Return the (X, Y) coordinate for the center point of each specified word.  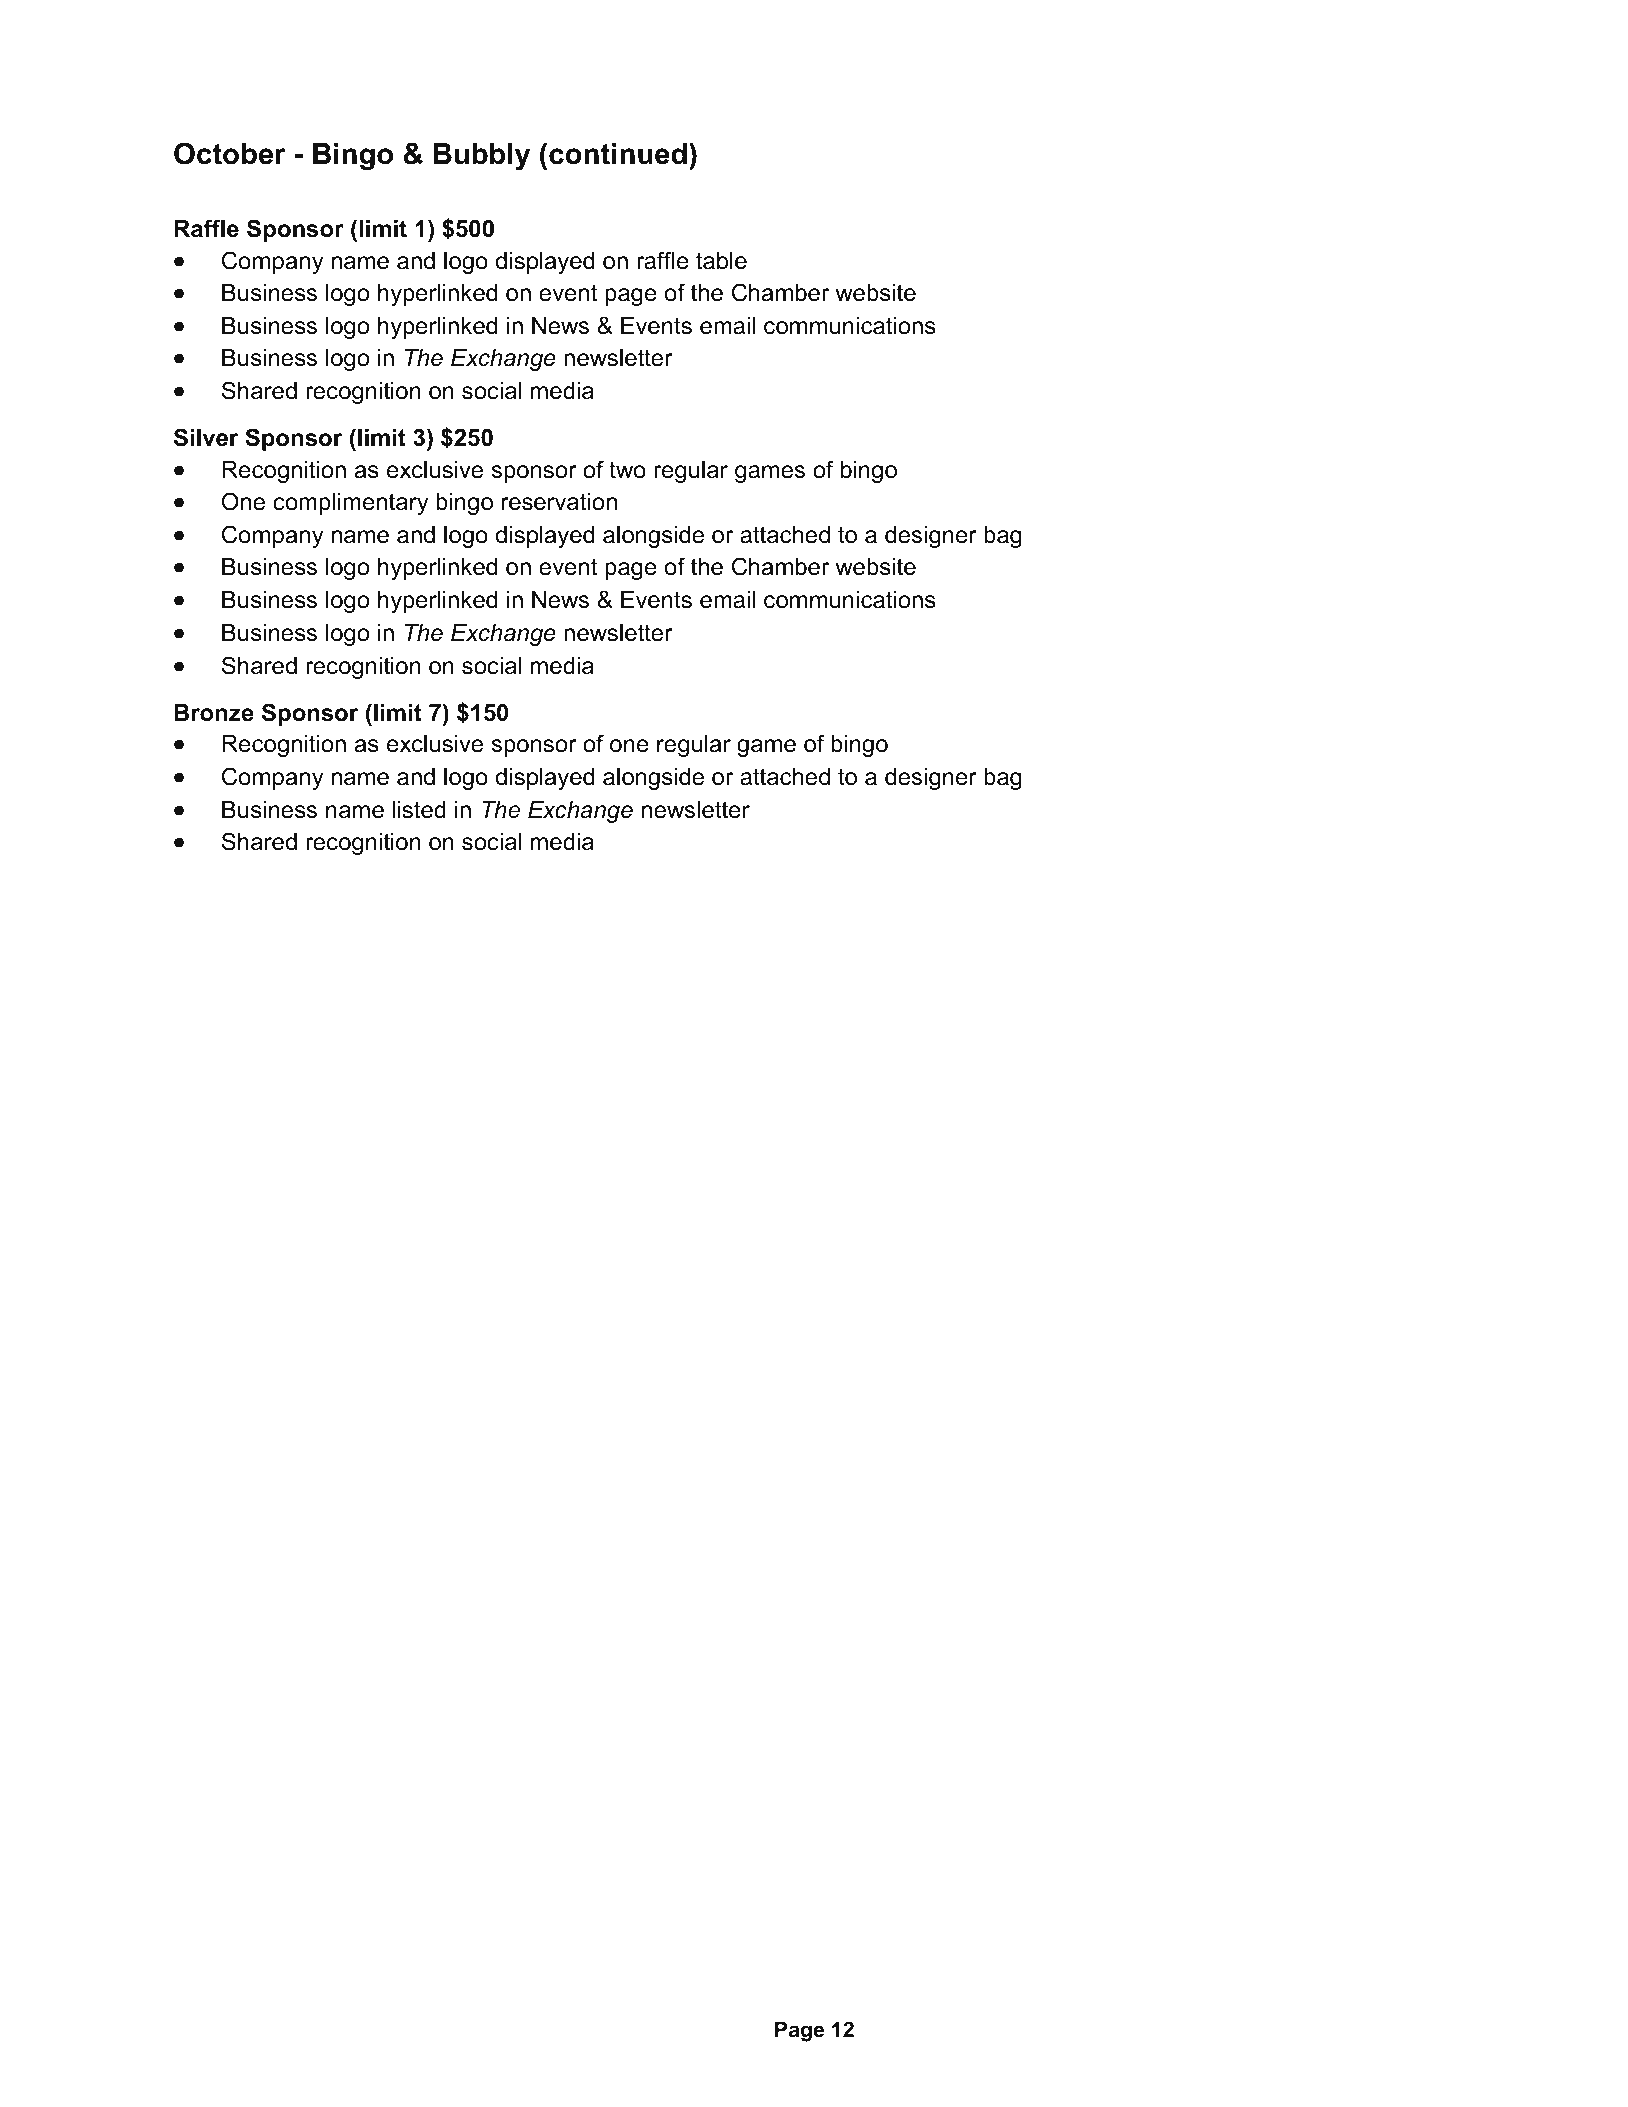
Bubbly (482, 156)
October (230, 153)
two (627, 470)
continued (618, 154)
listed (419, 810)
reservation (559, 502)
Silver (206, 437)
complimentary (350, 504)
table (721, 261)
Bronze (214, 713)
